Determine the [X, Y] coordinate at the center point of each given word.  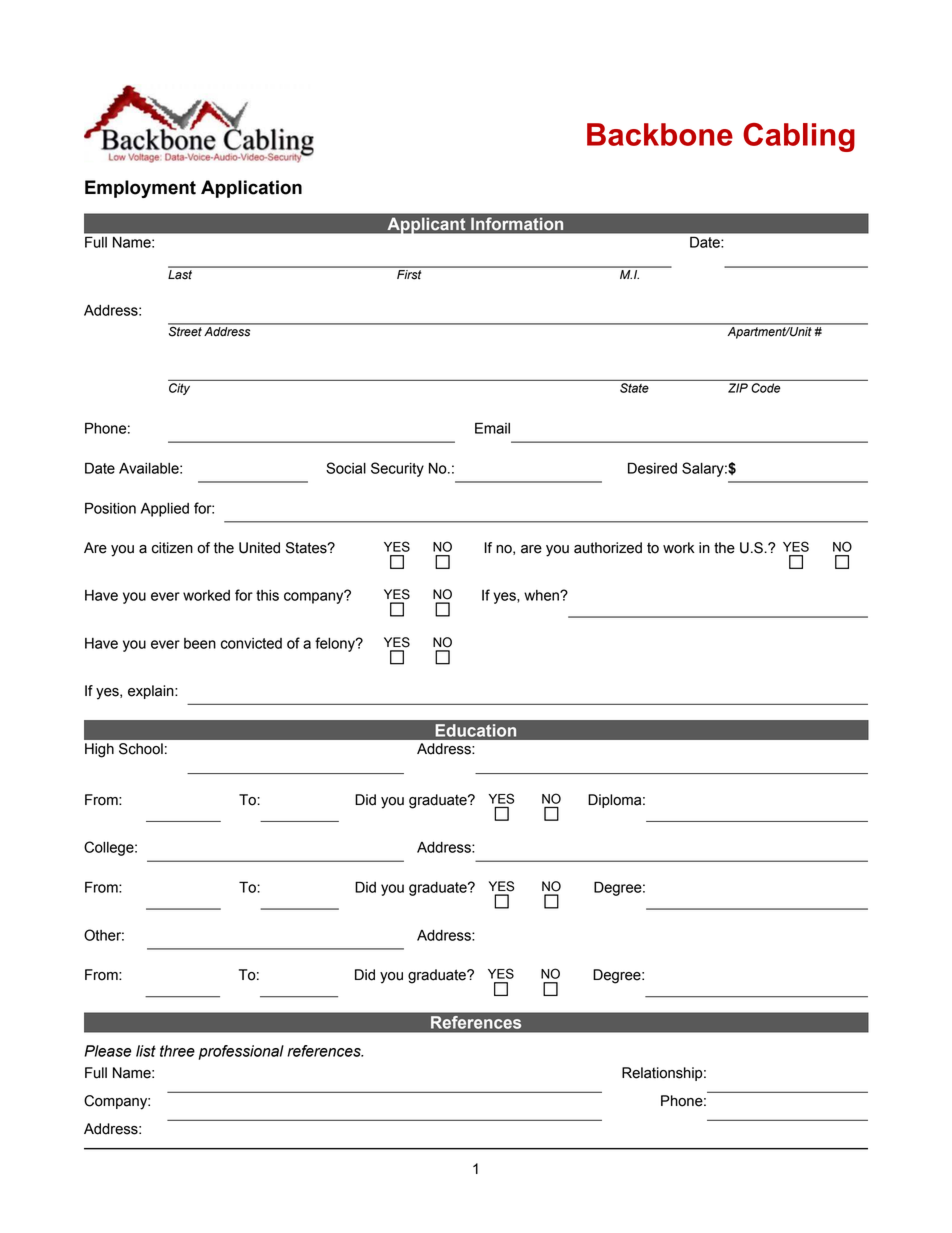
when [542, 595]
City [179, 389]
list [146, 1051]
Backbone [660, 134]
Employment [140, 189]
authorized [608, 548]
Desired [652, 468]
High [99, 750]
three [177, 1051]
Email [492, 428]
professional [241, 1052]
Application [251, 189]
